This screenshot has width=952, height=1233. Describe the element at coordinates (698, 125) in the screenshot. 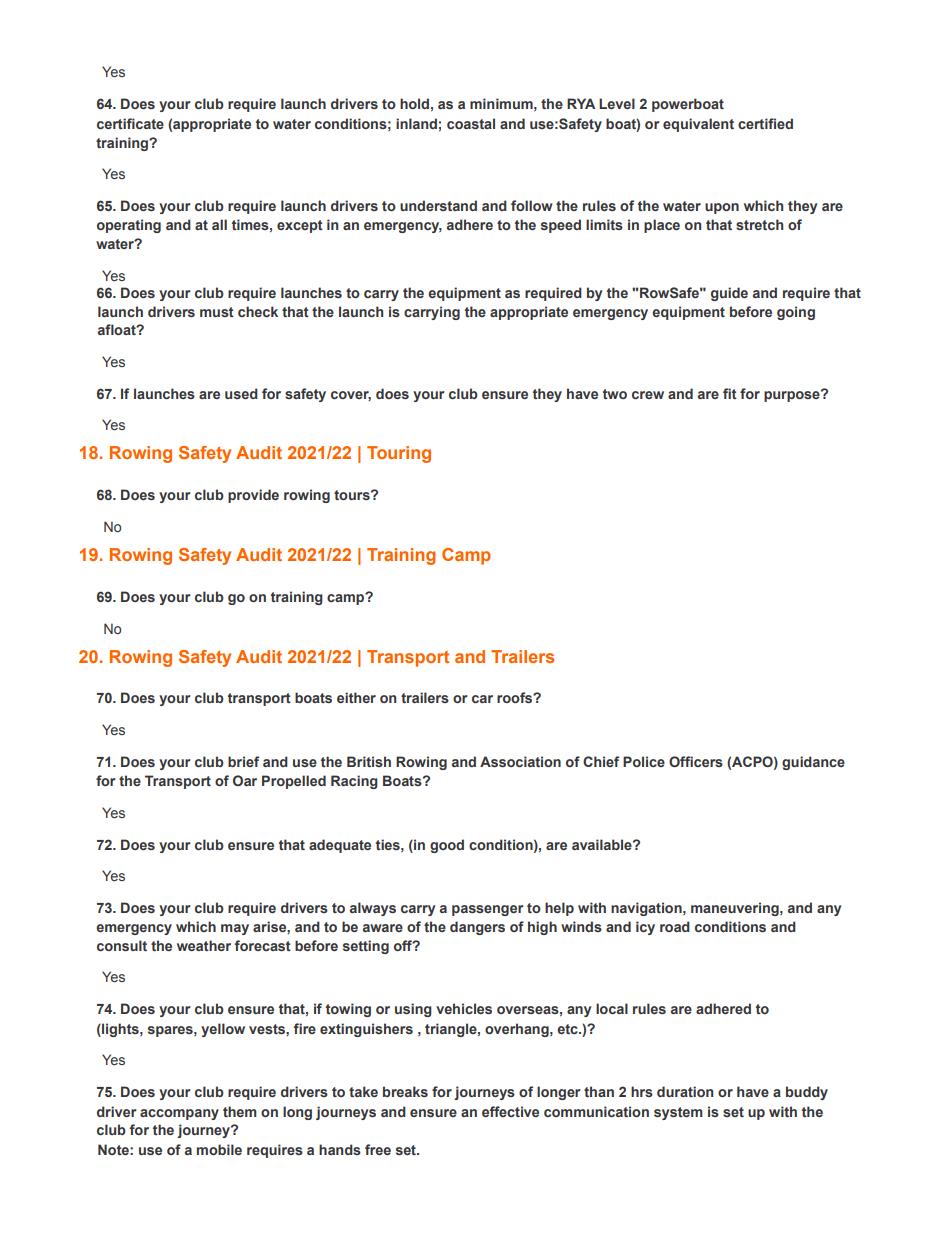

I see `equivalent` at that location.
